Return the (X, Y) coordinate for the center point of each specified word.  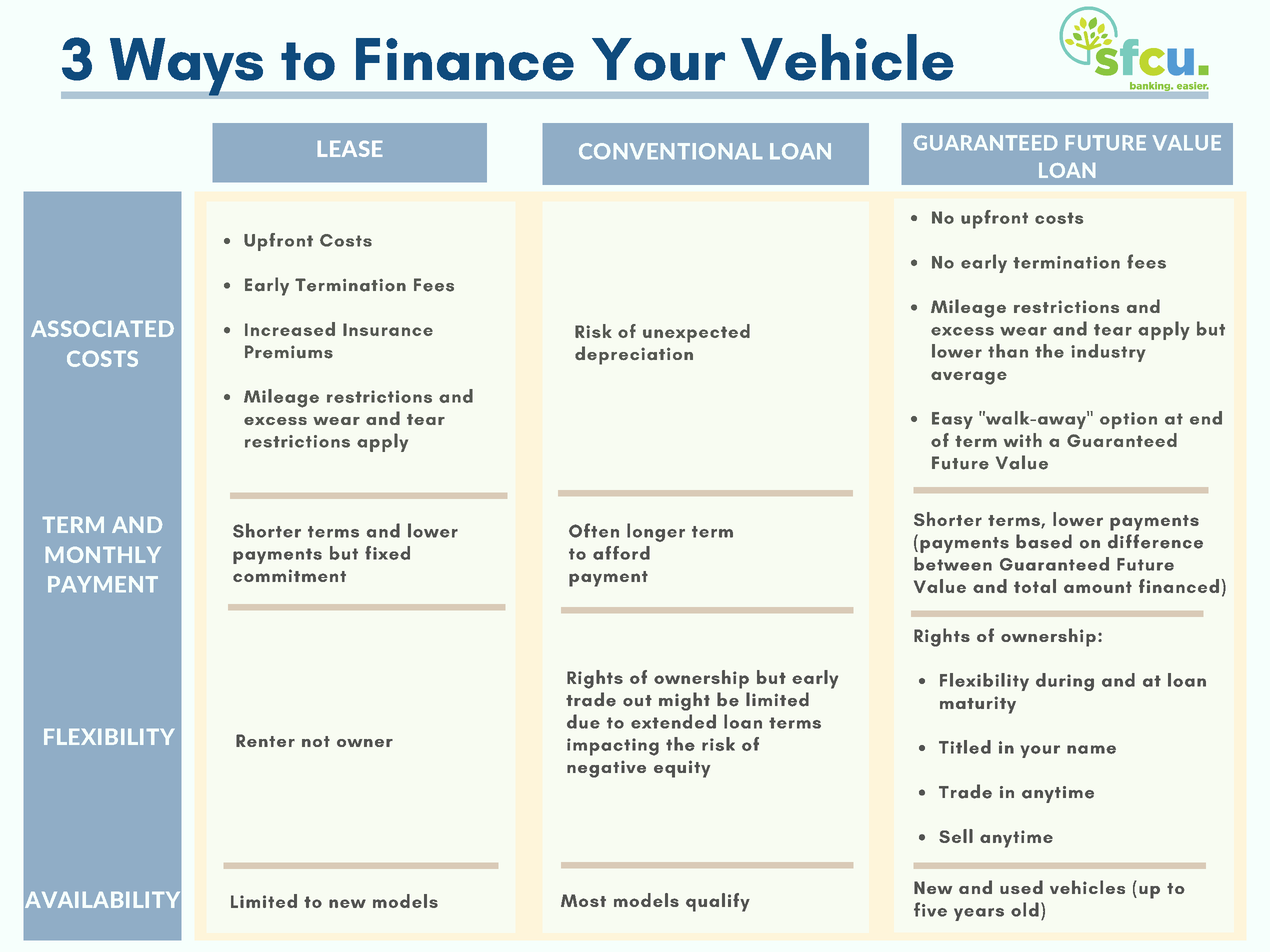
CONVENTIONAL (670, 151)
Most (583, 900)
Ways (186, 68)
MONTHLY (103, 555)
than (1008, 351)
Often (594, 530)
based (1044, 541)
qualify (718, 902)
